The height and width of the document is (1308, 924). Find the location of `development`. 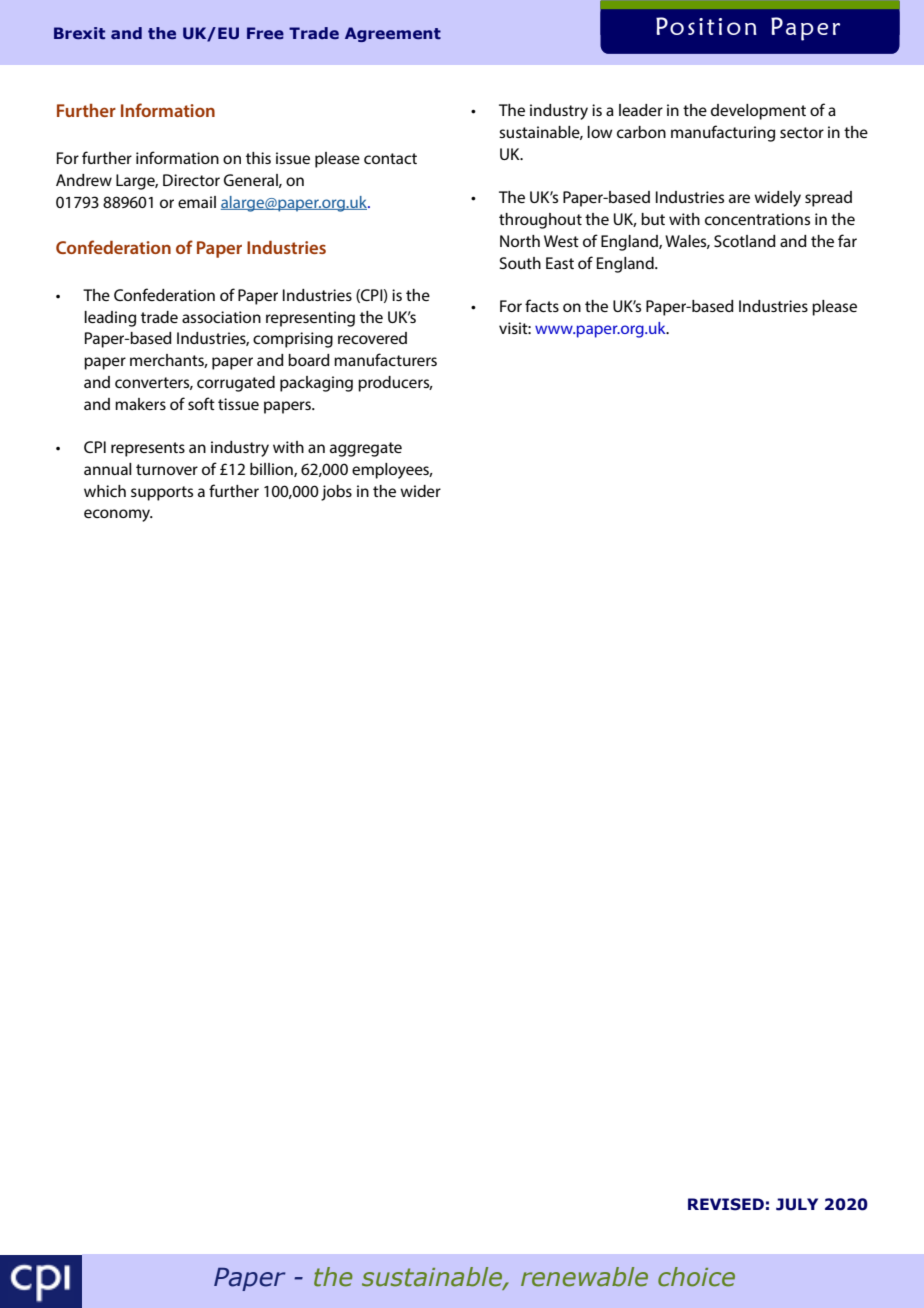

development is located at coordinates (758, 112).
